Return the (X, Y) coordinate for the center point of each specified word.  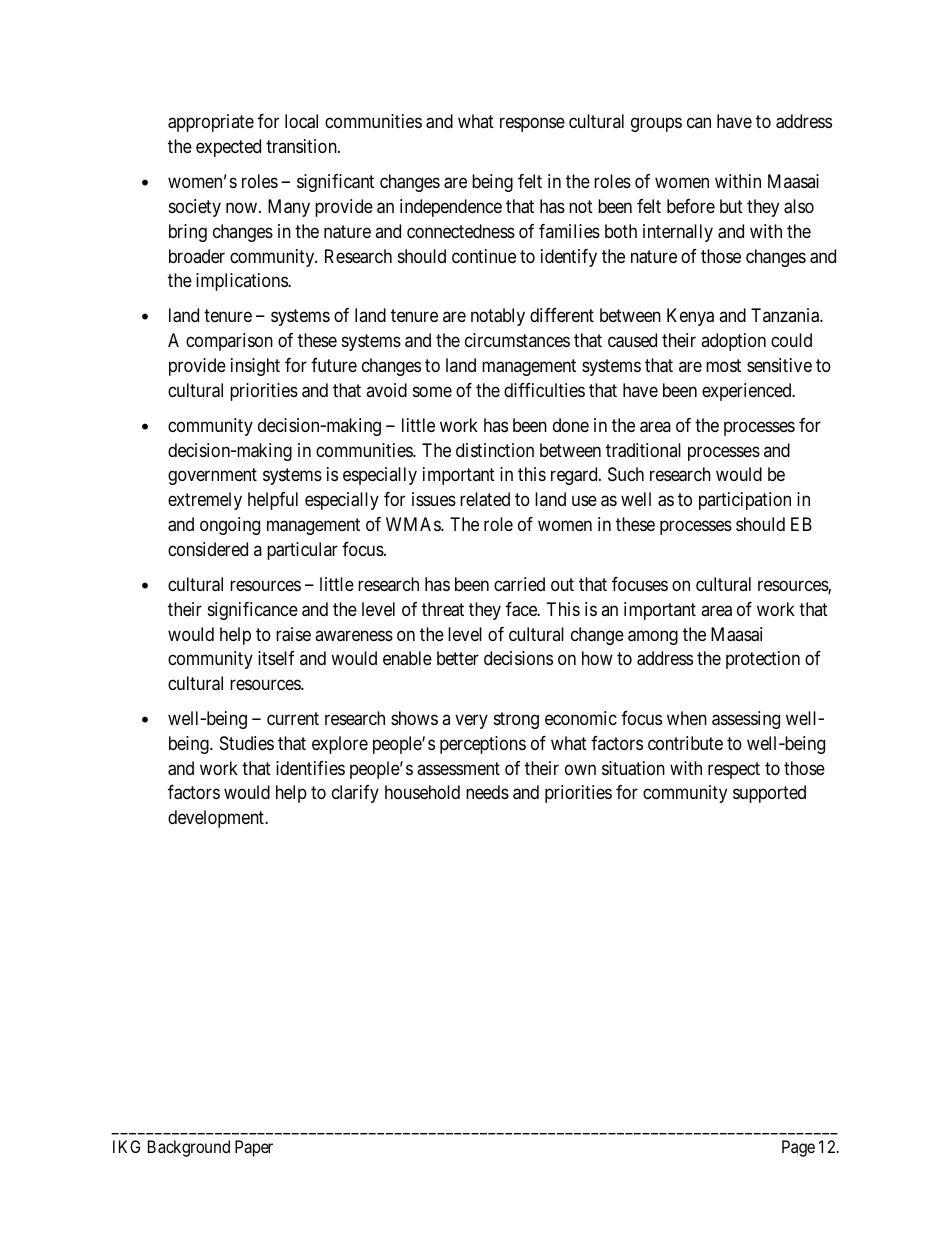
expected (228, 148)
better (458, 658)
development (217, 819)
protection (763, 660)
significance (253, 611)
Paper (254, 1148)
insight (255, 367)
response (532, 125)
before (691, 206)
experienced (748, 392)
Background (189, 1148)
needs (487, 792)
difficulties (544, 390)
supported (769, 794)
